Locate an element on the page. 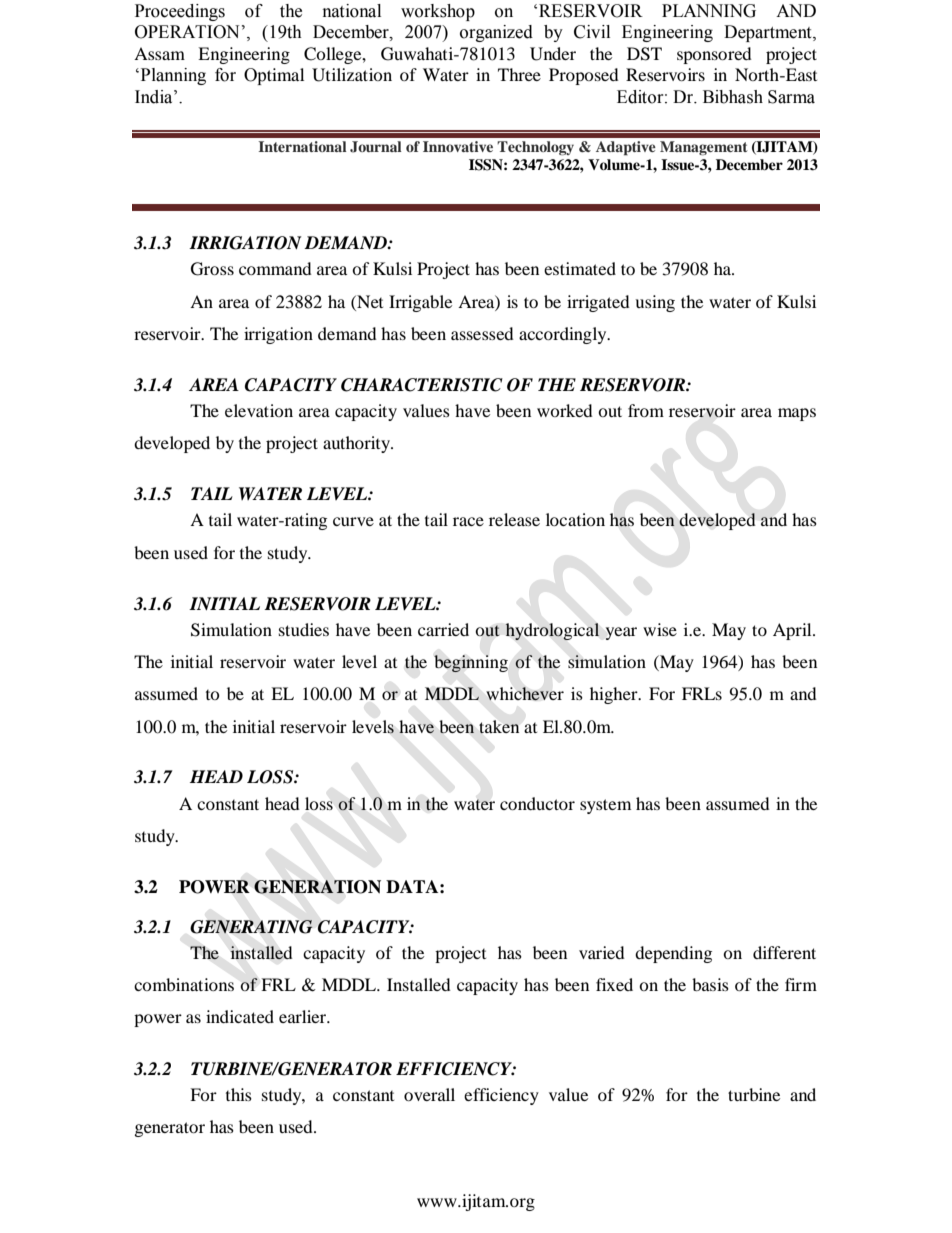 This page has width=952, height=1233. basis is located at coordinates (710, 984).
